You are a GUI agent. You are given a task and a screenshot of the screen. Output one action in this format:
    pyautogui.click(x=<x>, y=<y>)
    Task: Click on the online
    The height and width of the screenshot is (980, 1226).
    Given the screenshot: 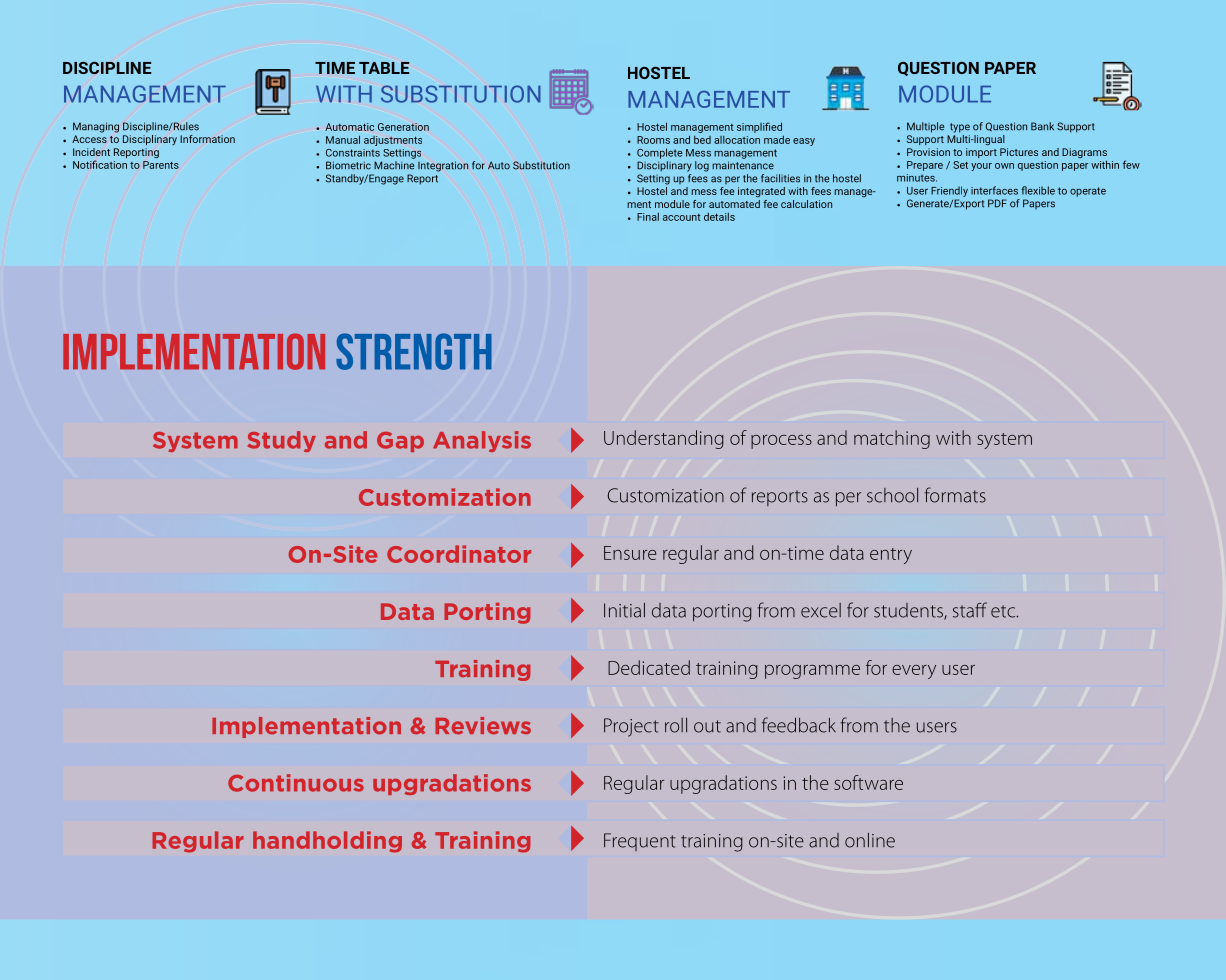 What is the action you would take?
    pyautogui.click(x=870, y=840)
